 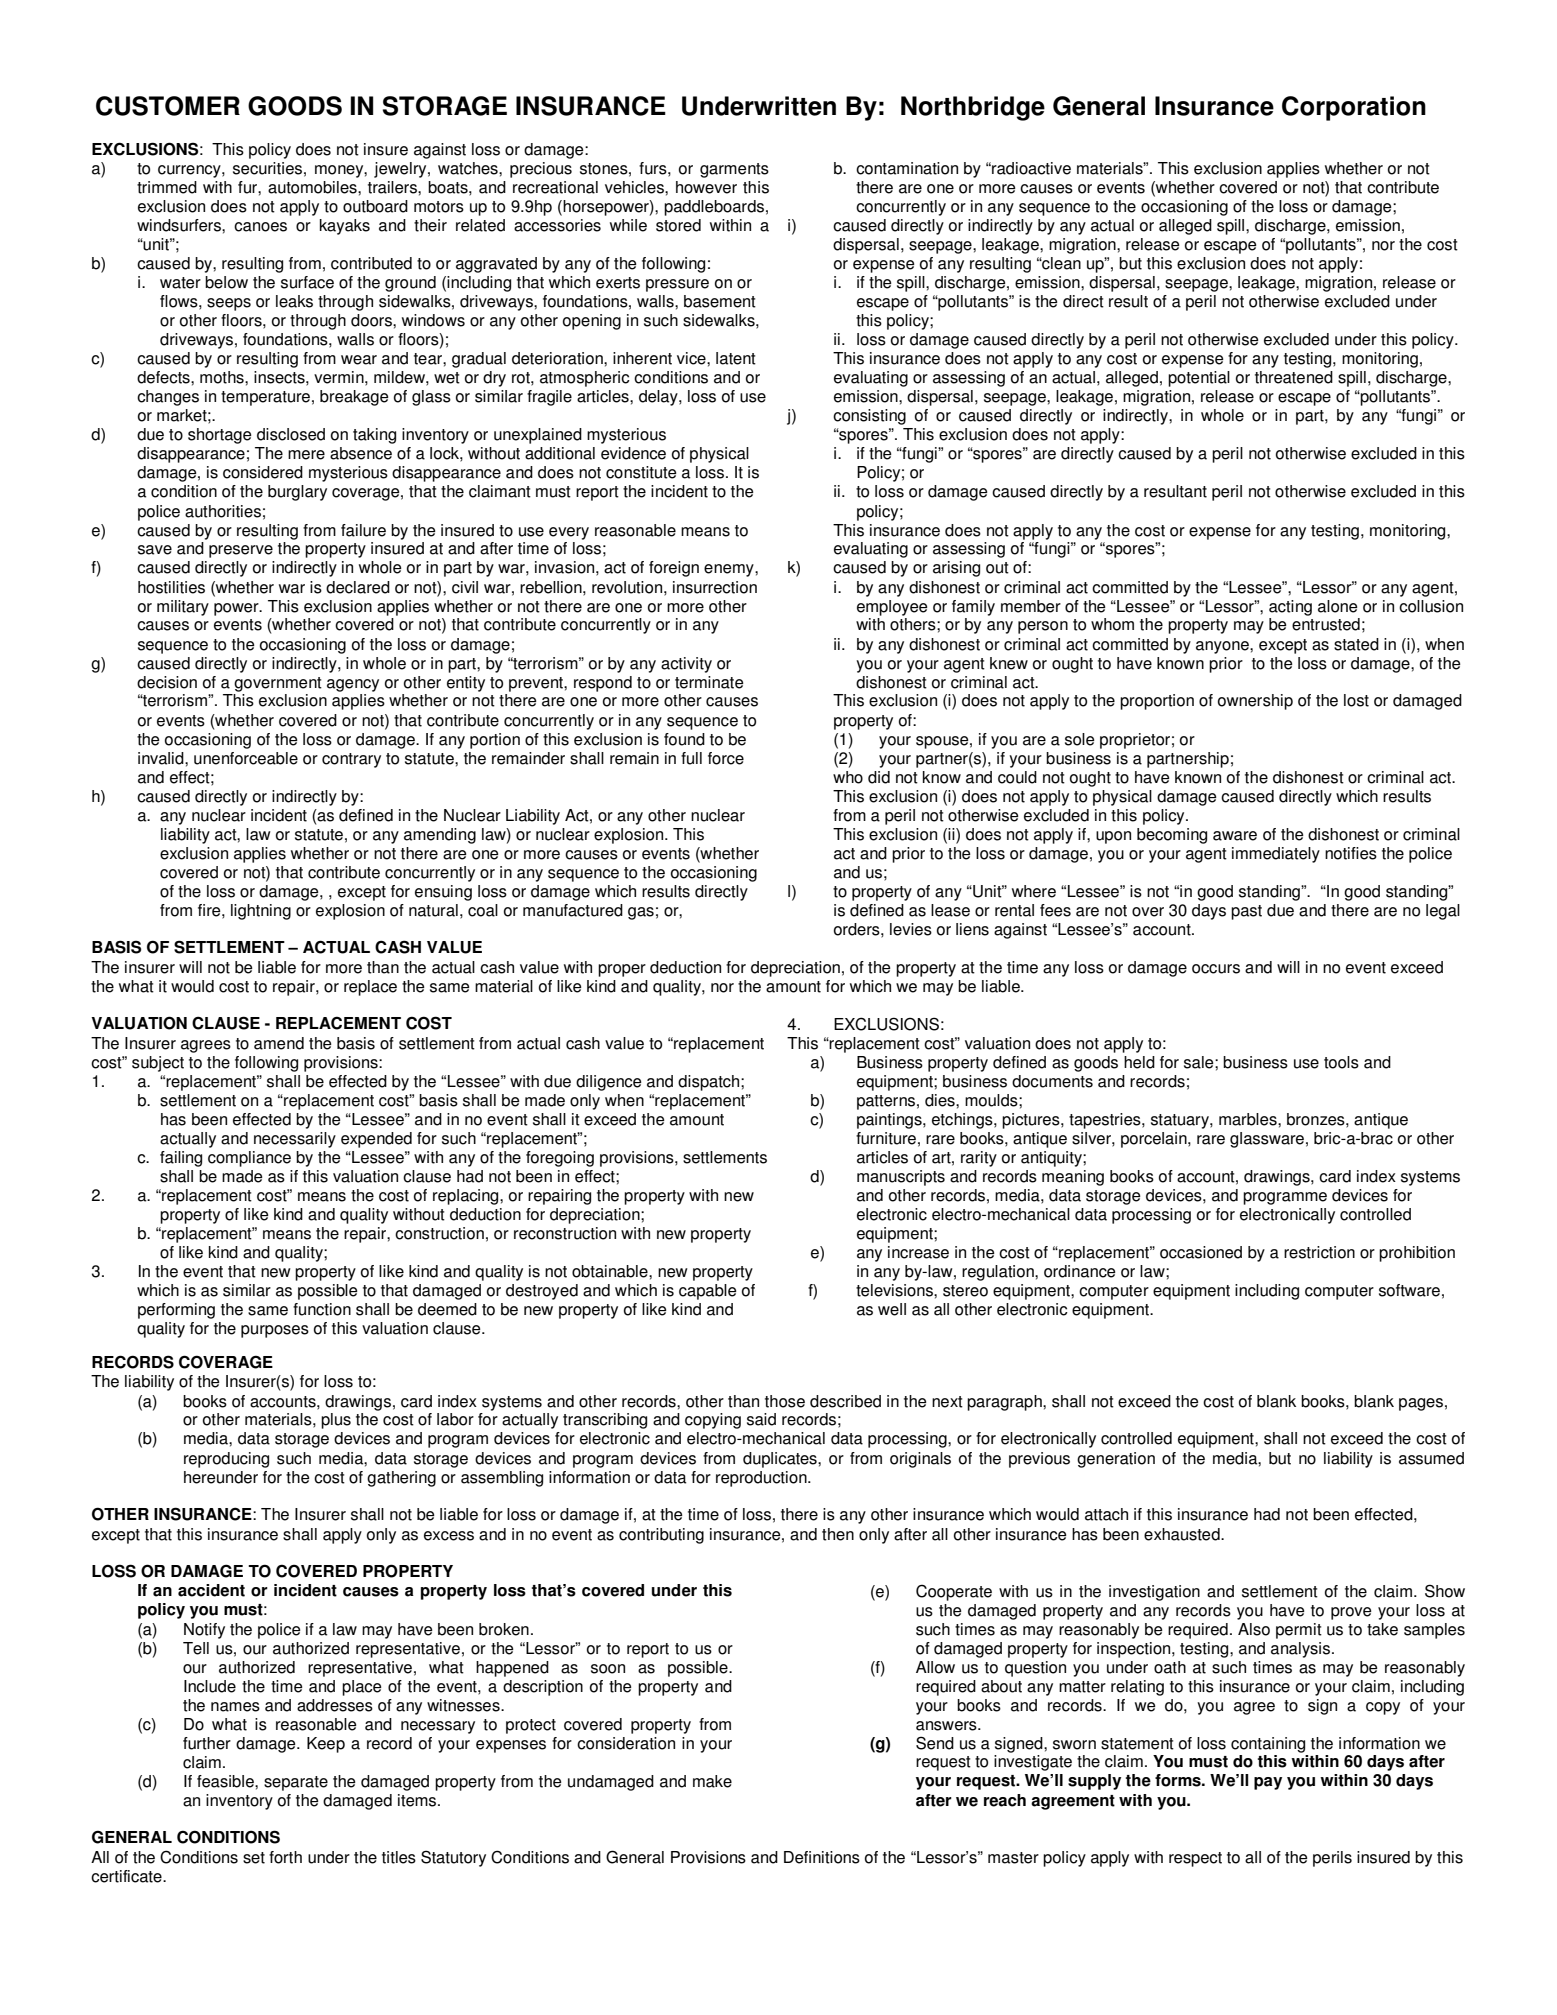 What do you see at coordinates (313, 187) in the page?
I see `automobiles` at bounding box center [313, 187].
